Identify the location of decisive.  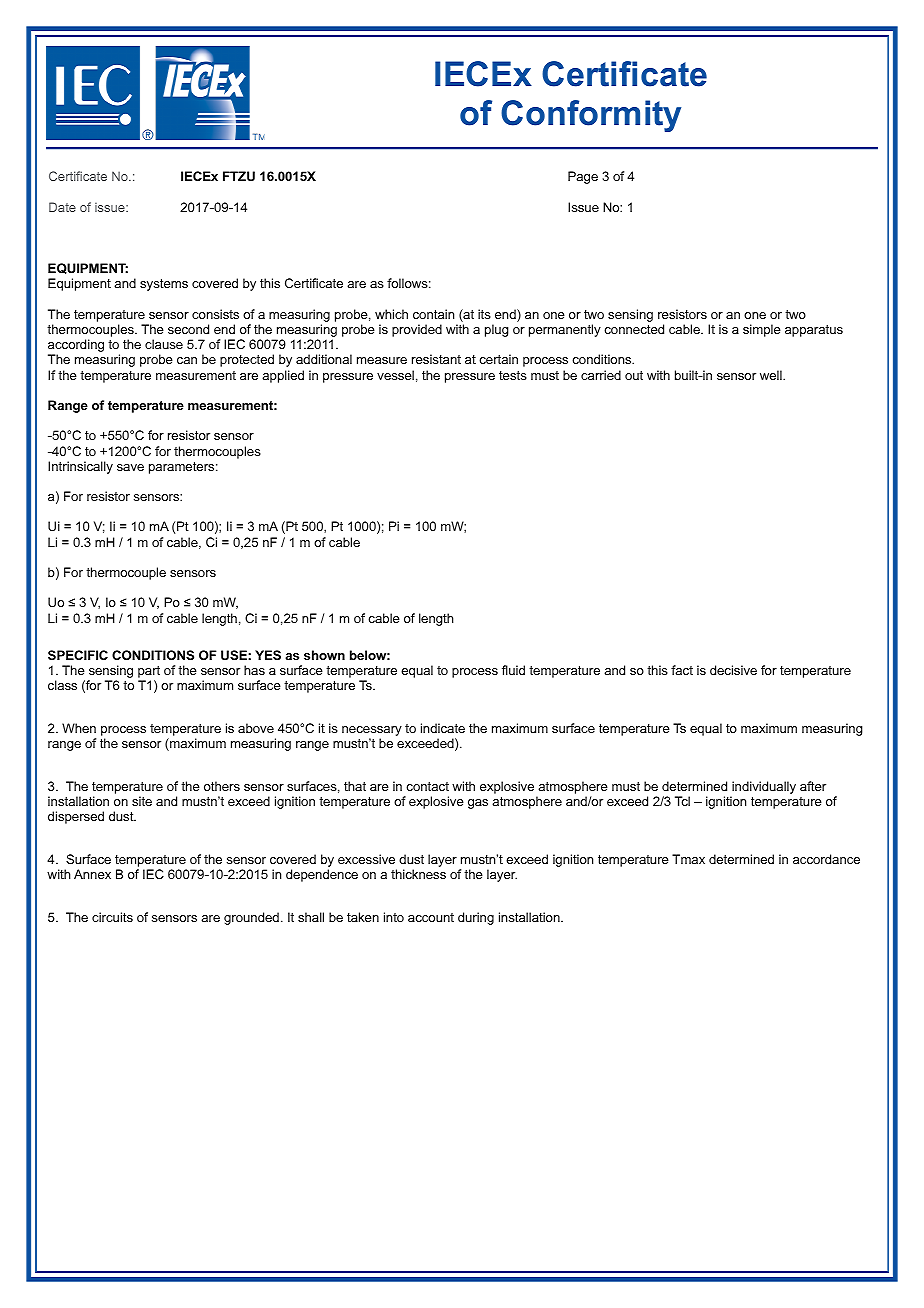
(733, 670).
